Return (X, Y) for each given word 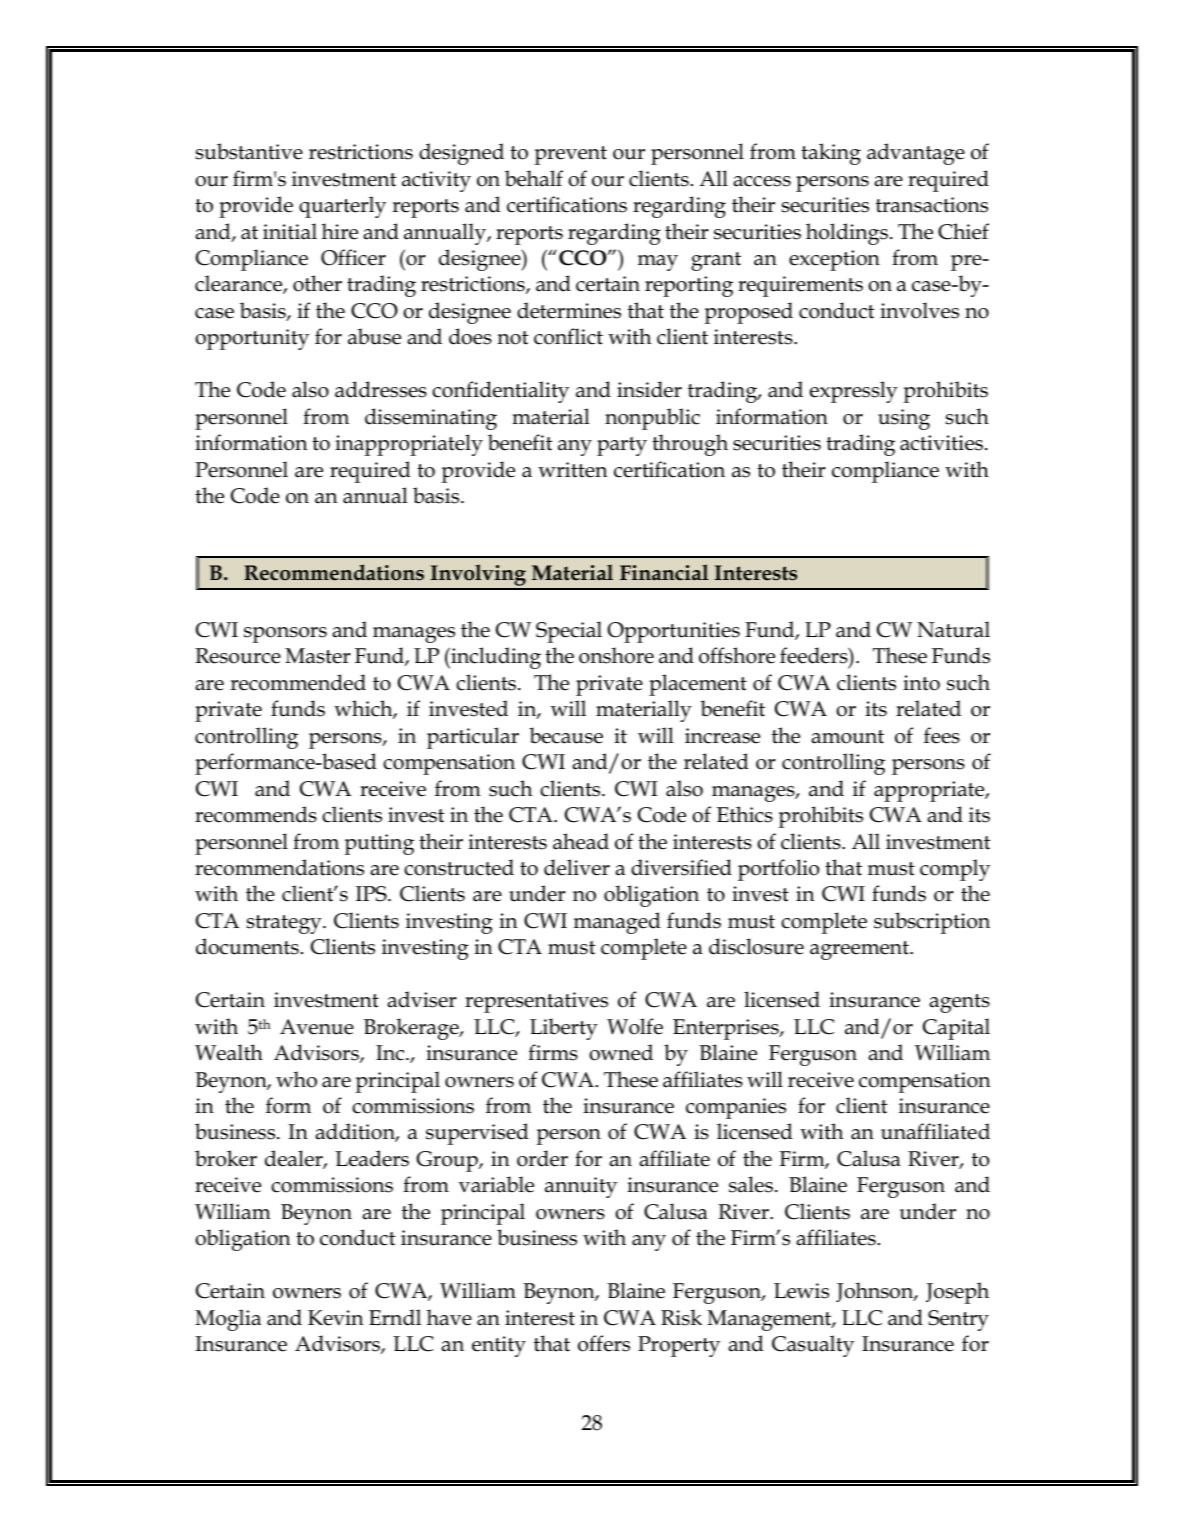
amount (847, 737)
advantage (916, 154)
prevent (570, 155)
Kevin (336, 1318)
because (566, 735)
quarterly (342, 207)
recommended (298, 682)
